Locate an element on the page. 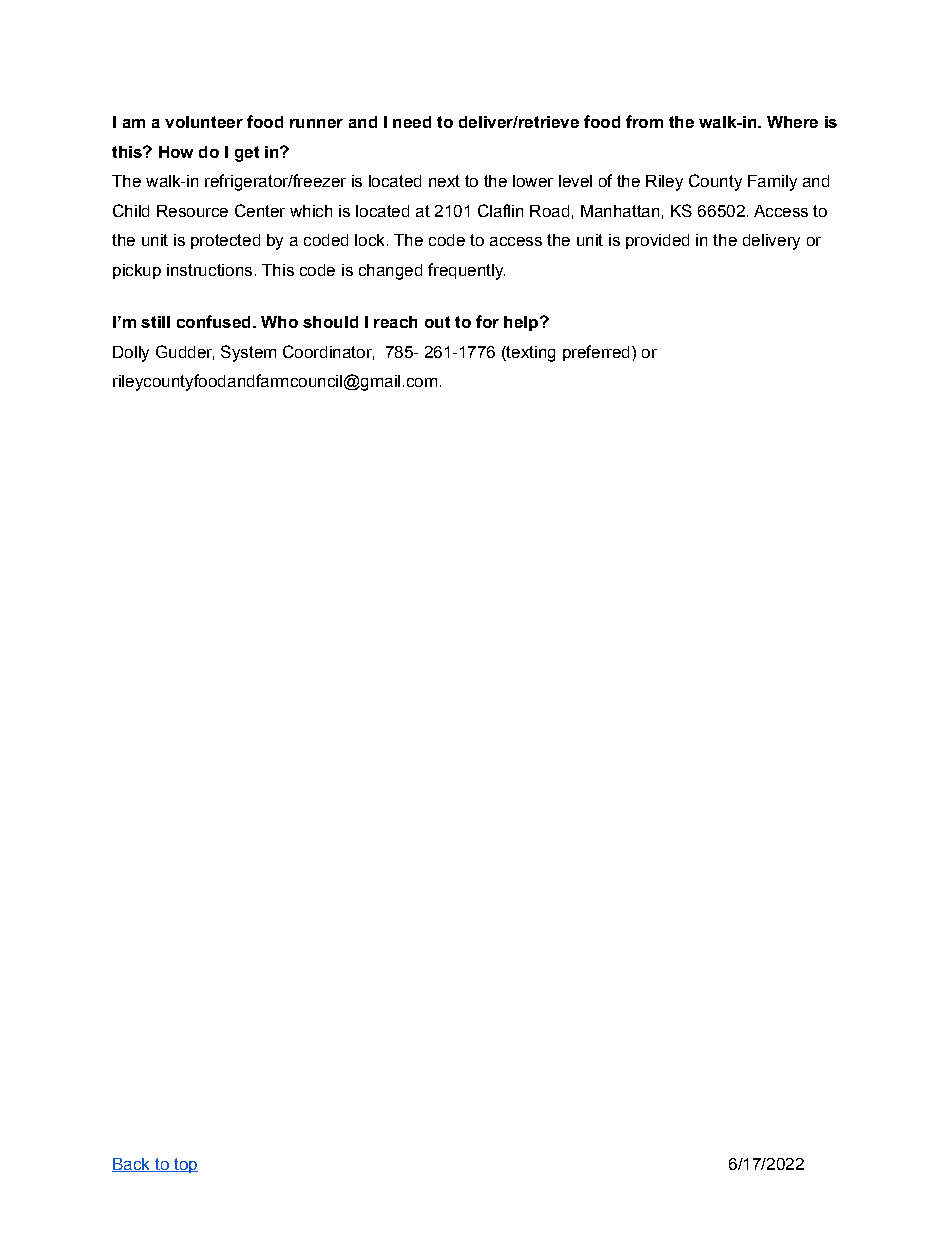 The height and width of the image is (1233, 952). Back is located at coordinates (132, 1165).
